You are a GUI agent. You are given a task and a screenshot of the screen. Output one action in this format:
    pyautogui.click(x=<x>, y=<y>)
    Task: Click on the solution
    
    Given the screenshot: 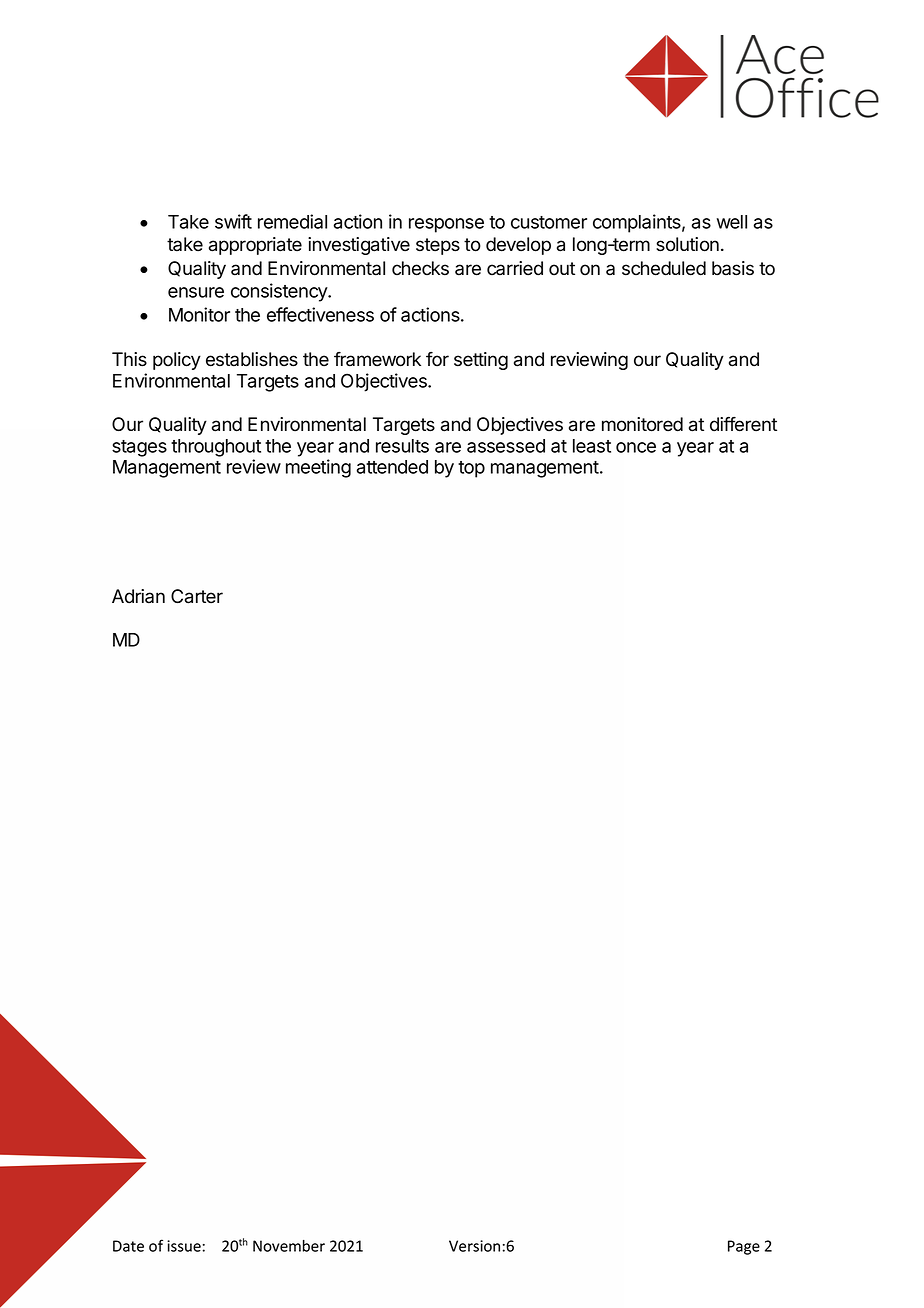 What is the action you would take?
    pyautogui.click(x=687, y=244)
